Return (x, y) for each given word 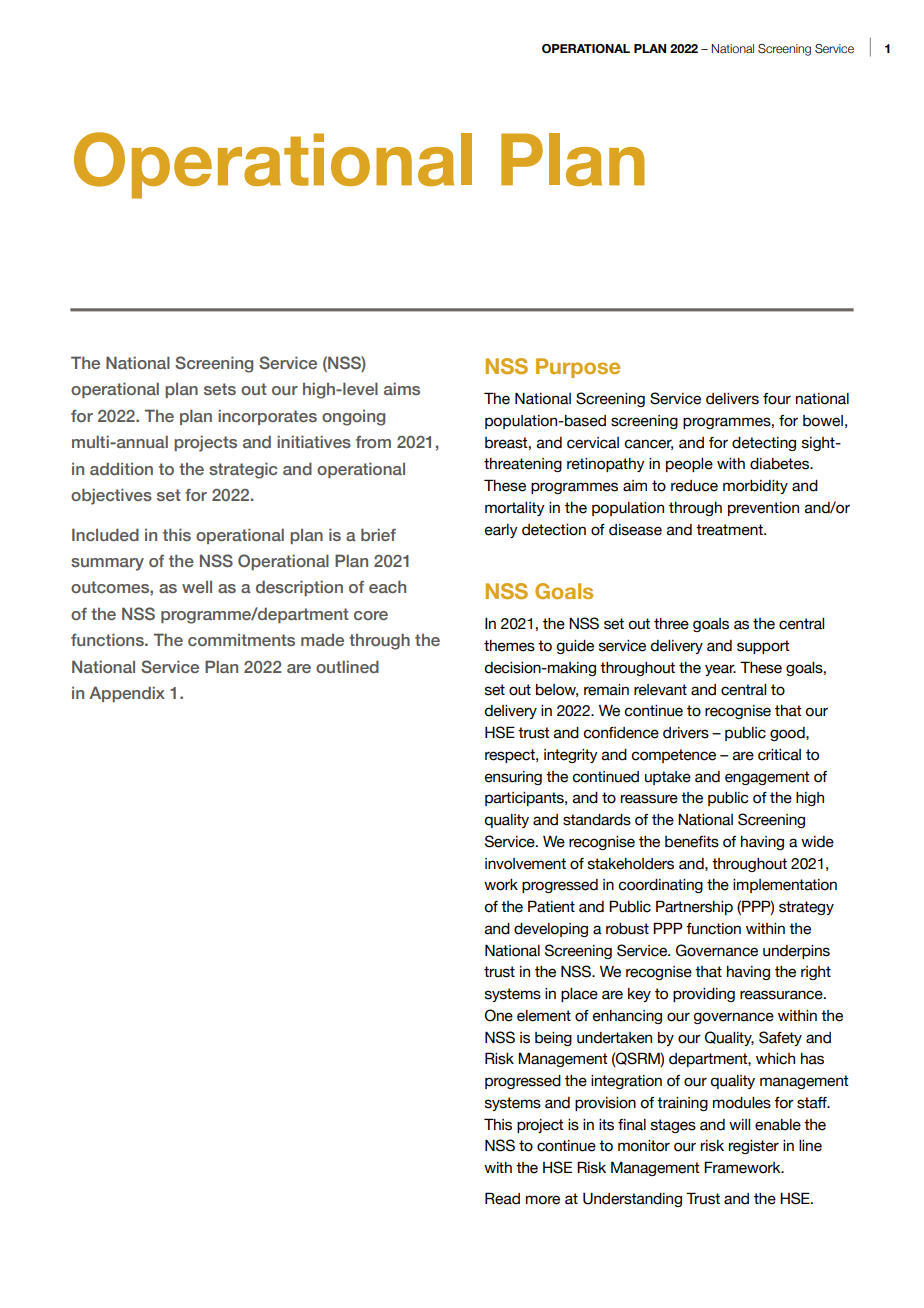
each (387, 586)
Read (502, 1198)
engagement (767, 778)
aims (402, 388)
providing (704, 995)
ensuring (513, 778)
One (499, 1015)
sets (220, 389)
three (671, 624)
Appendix (127, 694)
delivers (732, 399)
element (544, 1016)
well (197, 587)
